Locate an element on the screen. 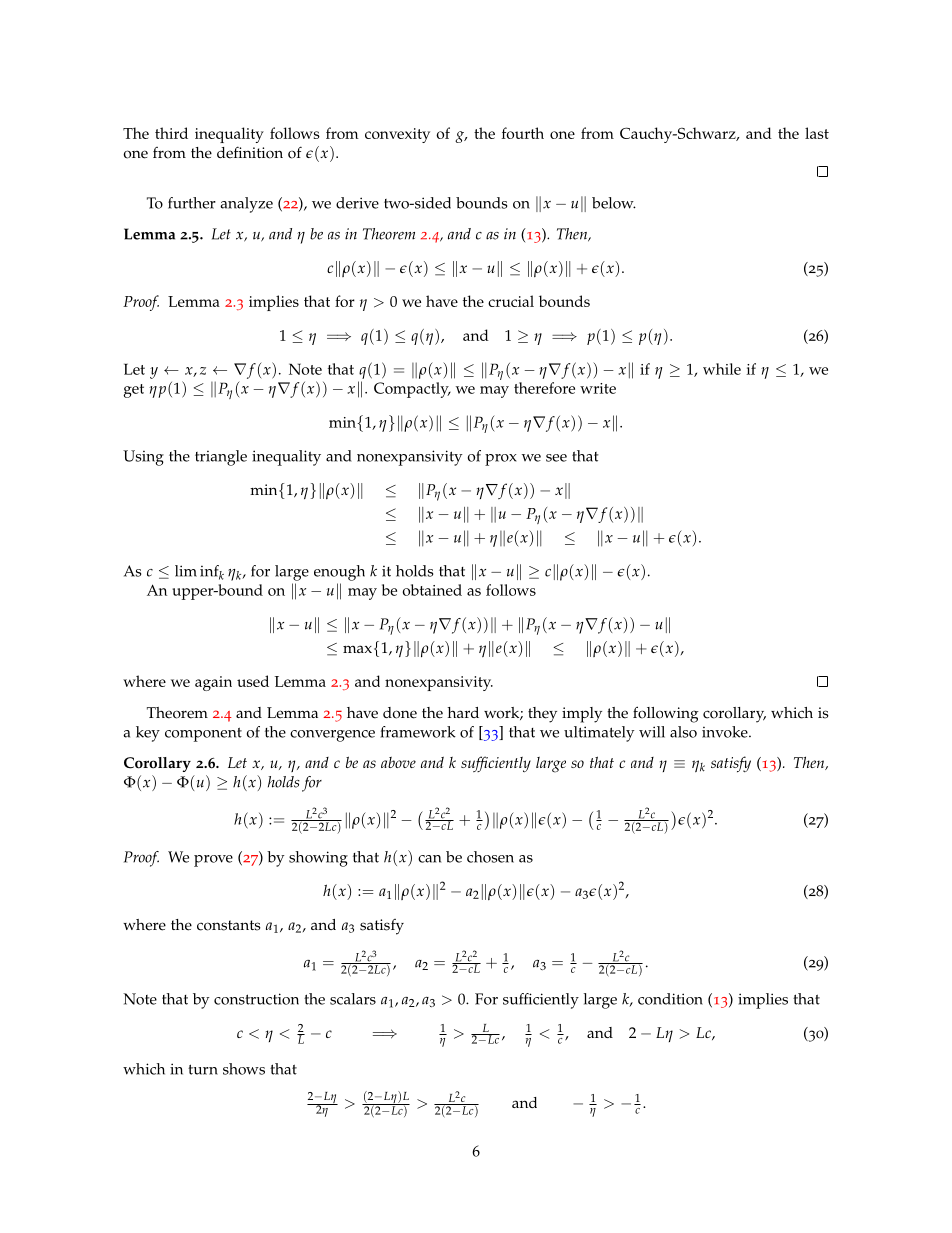  following is located at coordinates (666, 714).
